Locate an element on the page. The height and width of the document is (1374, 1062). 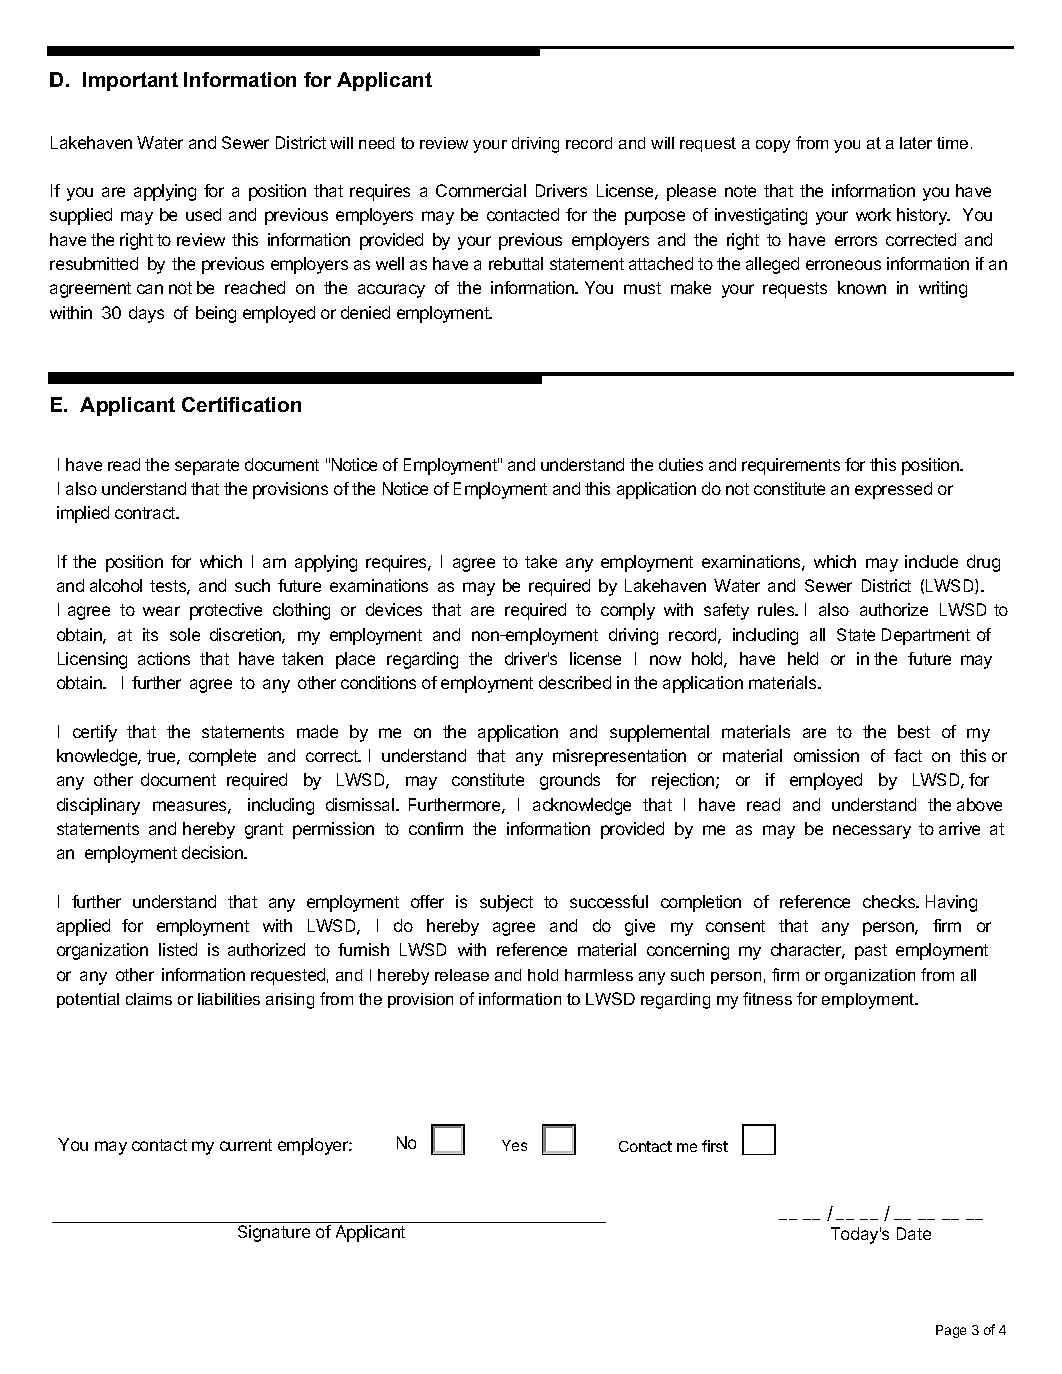
duties is located at coordinates (681, 464).
